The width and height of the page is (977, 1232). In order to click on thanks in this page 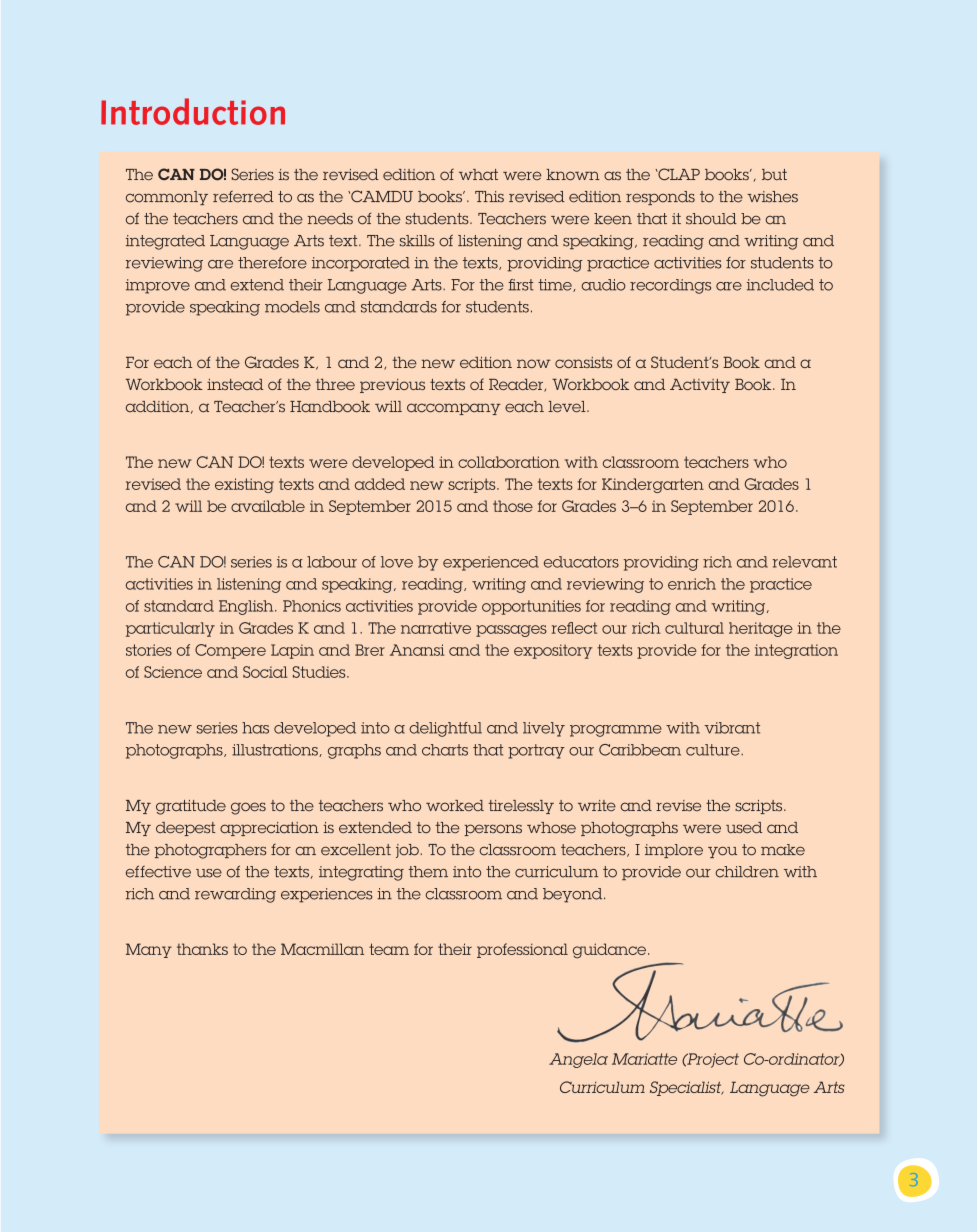, I will do `click(202, 949)`.
